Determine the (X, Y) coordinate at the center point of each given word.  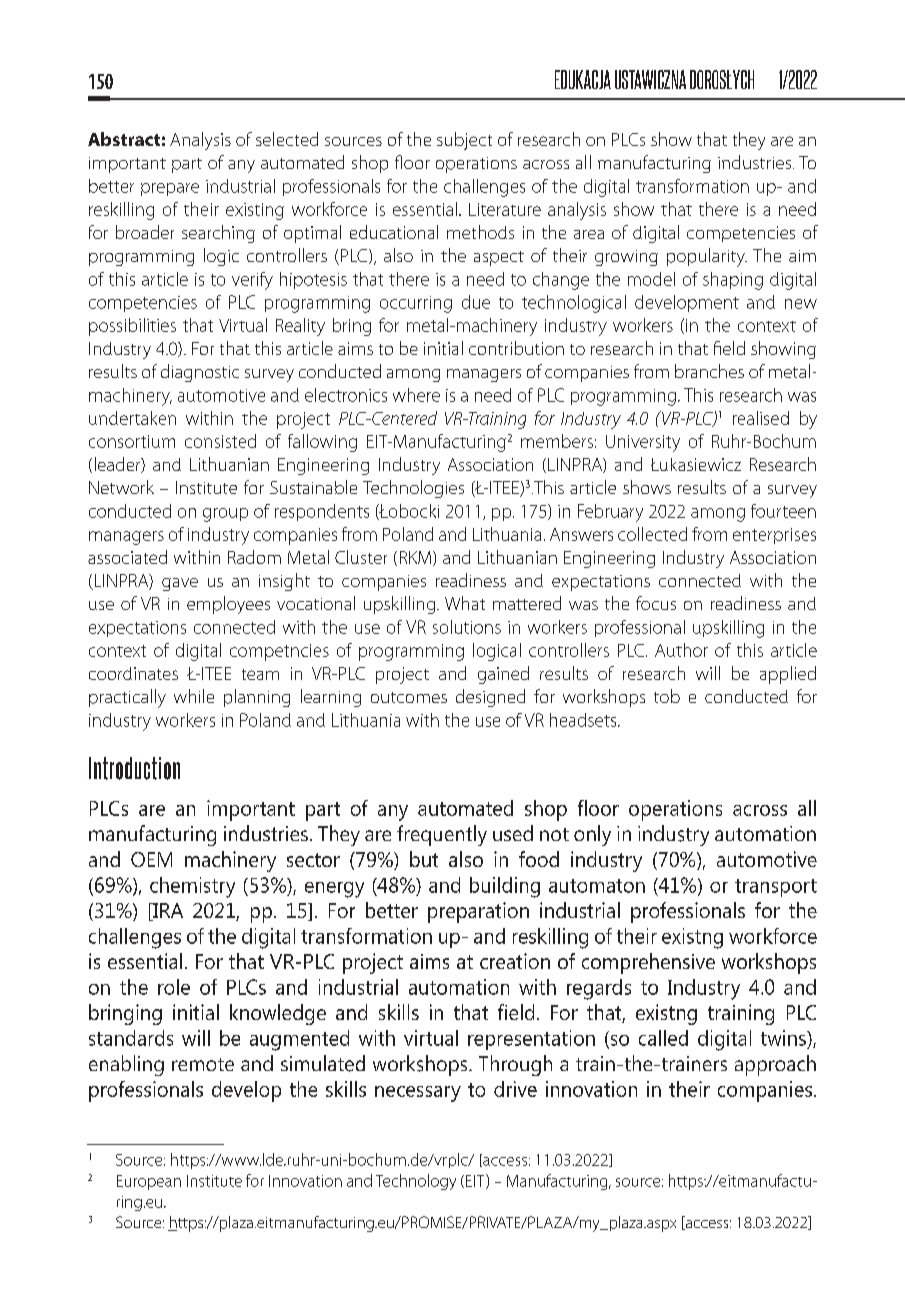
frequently (442, 835)
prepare (170, 189)
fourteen (783, 511)
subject (464, 141)
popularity (707, 257)
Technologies (413, 489)
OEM (151, 859)
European (149, 1182)
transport (776, 888)
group (225, 515)
